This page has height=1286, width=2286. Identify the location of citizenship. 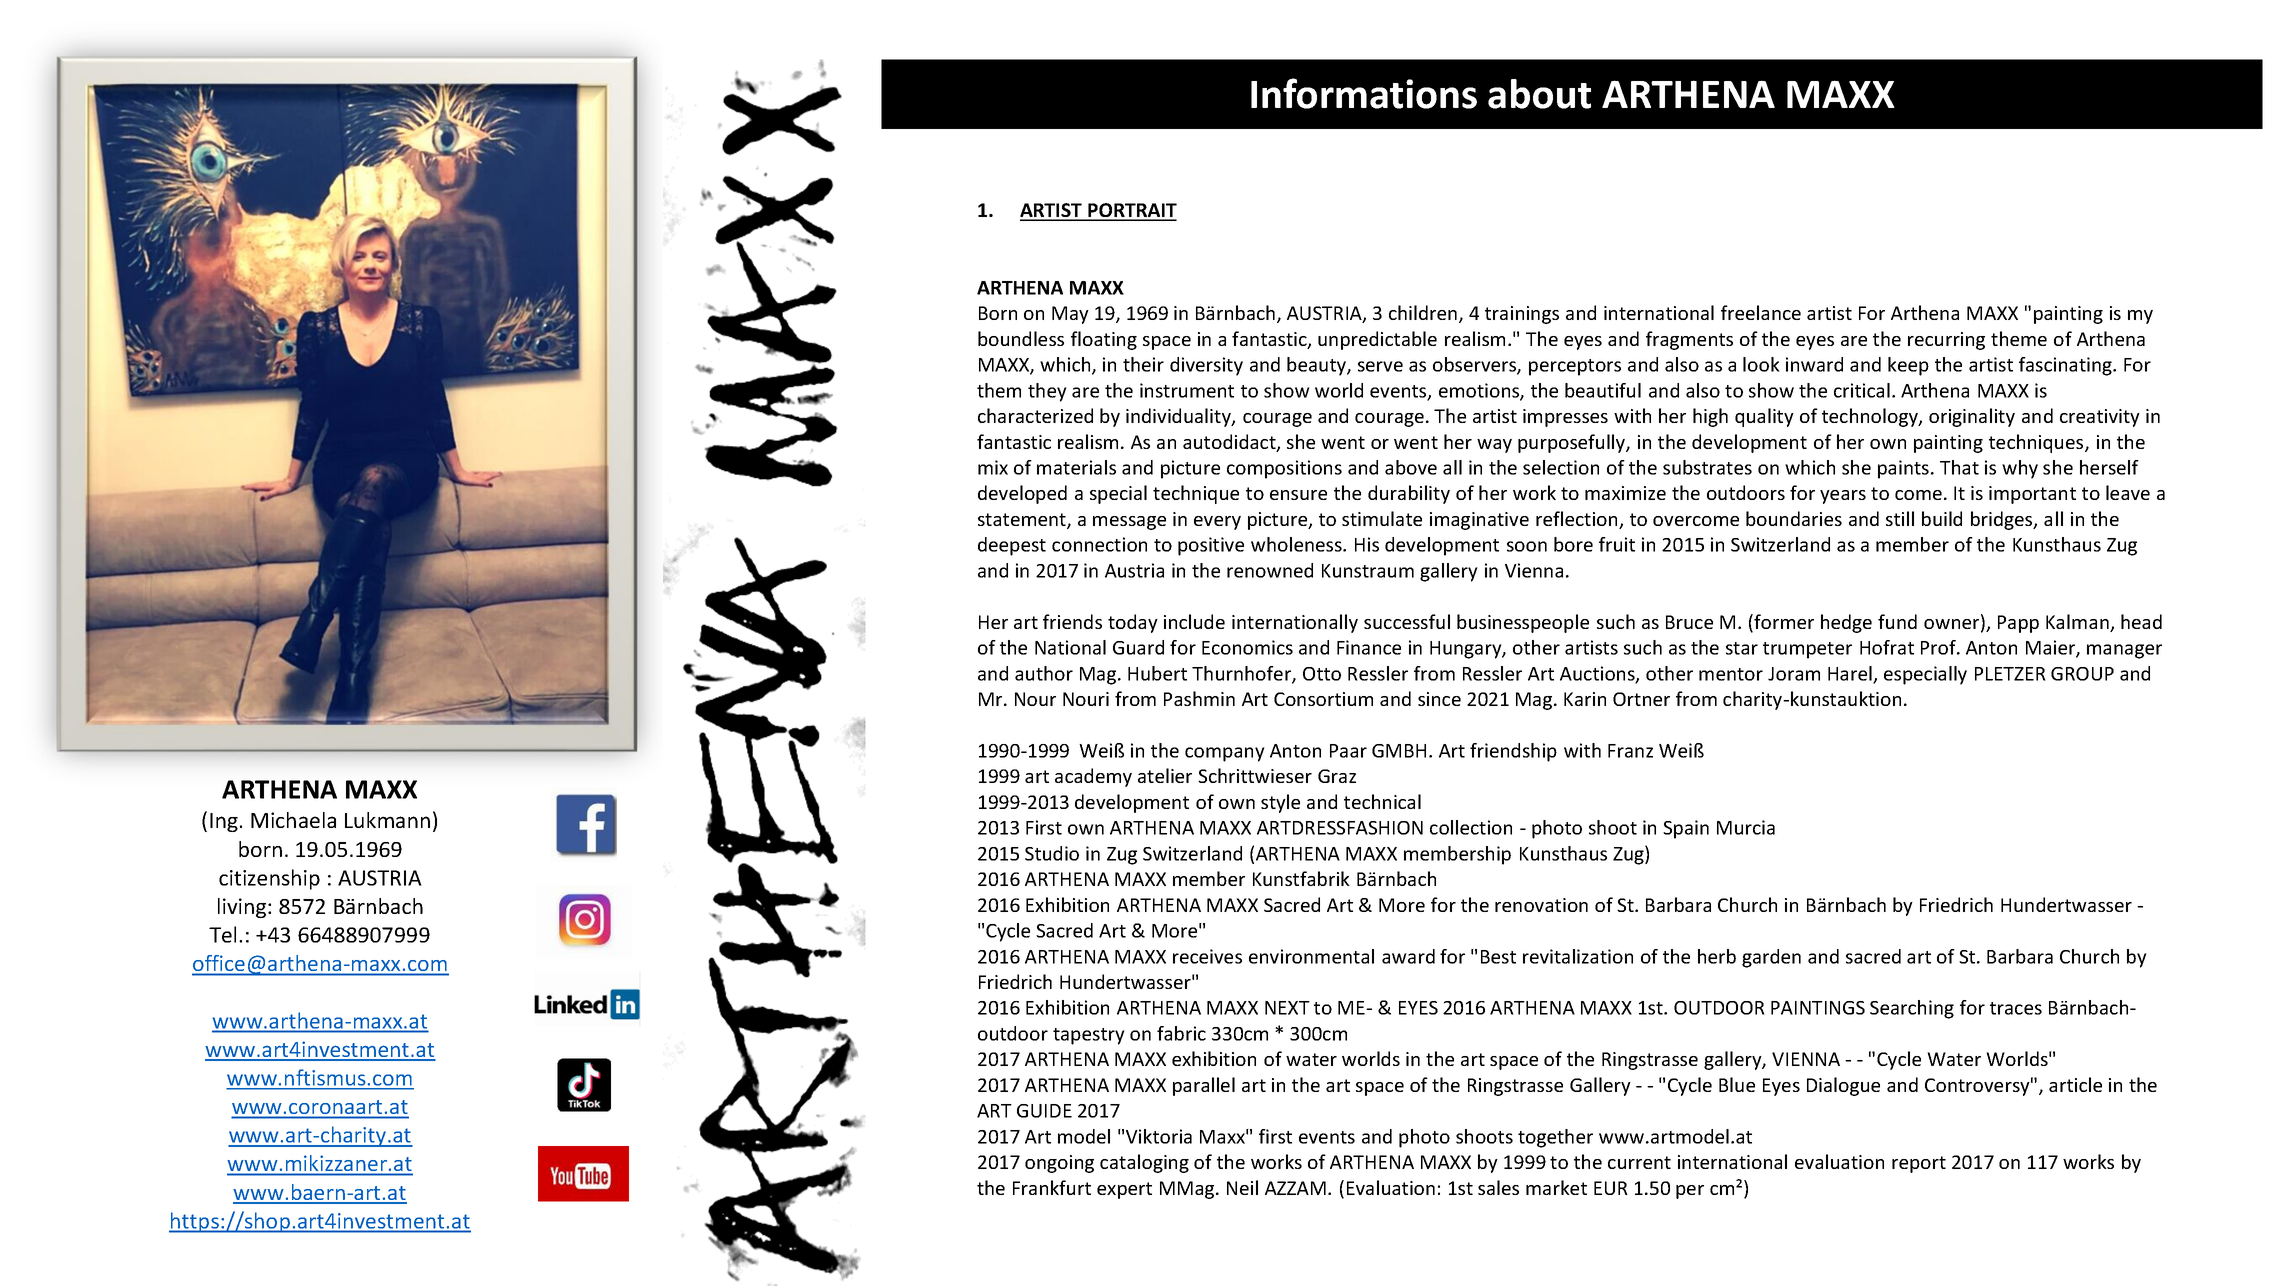
(269, 879).
